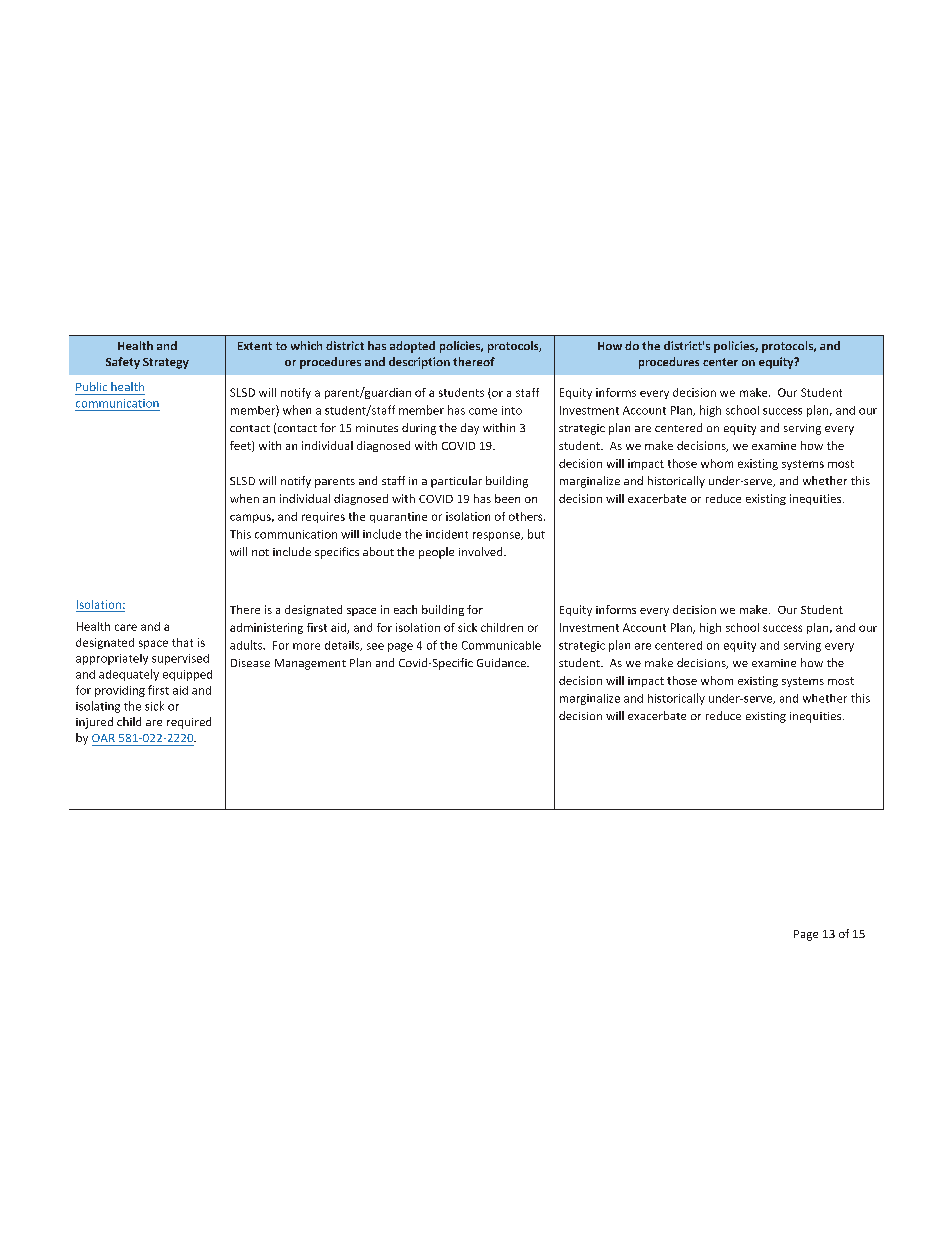 The height and width of the screenshot is (1233, 952). Describe the element at coordinates (456, 482) in the screenshot. I see `particular` at that location.
